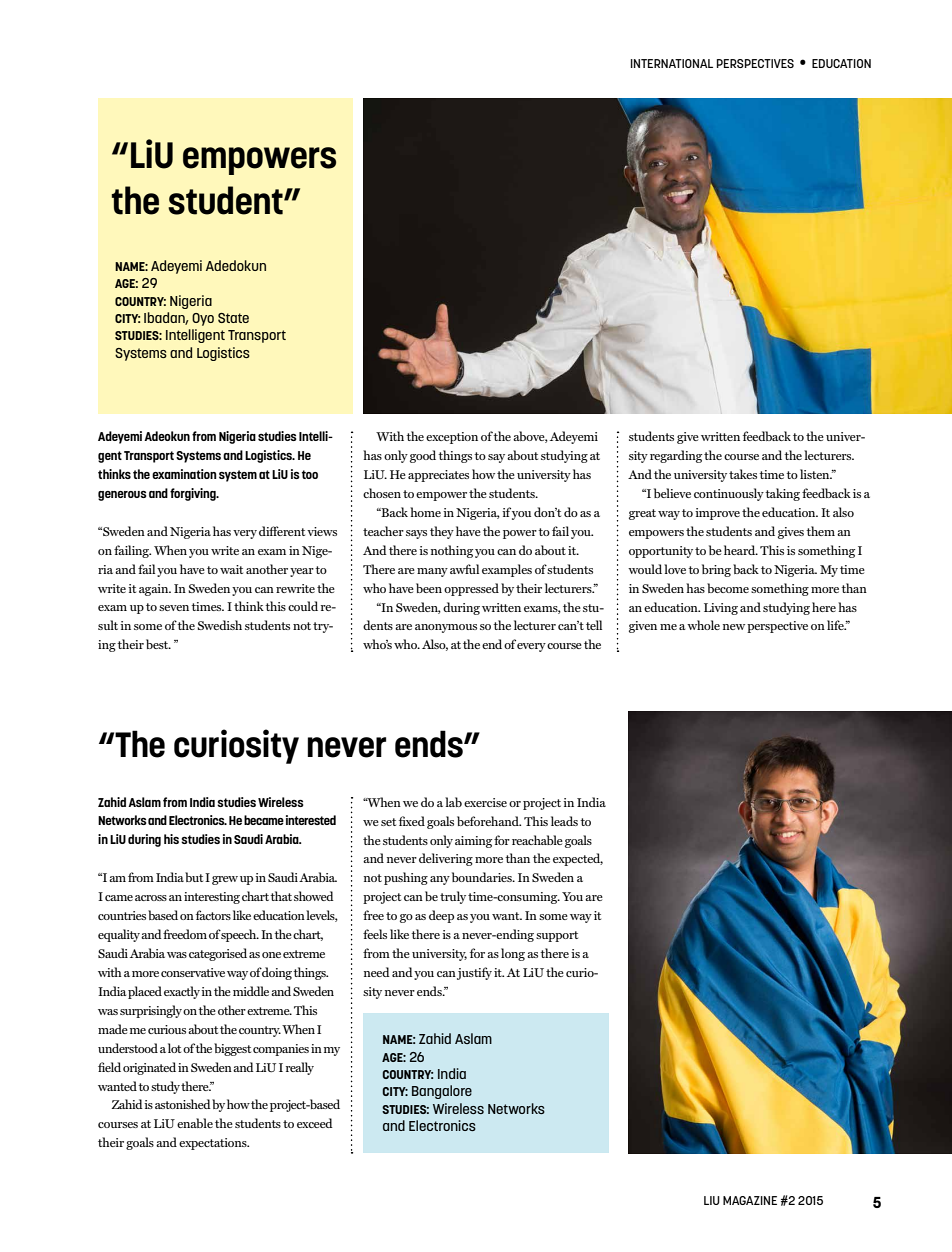 The height and width of the document is (1252, 952). What do you see at coordinates (743, 474) in the document?
I see `takes` at bounding box center [743, 474].
